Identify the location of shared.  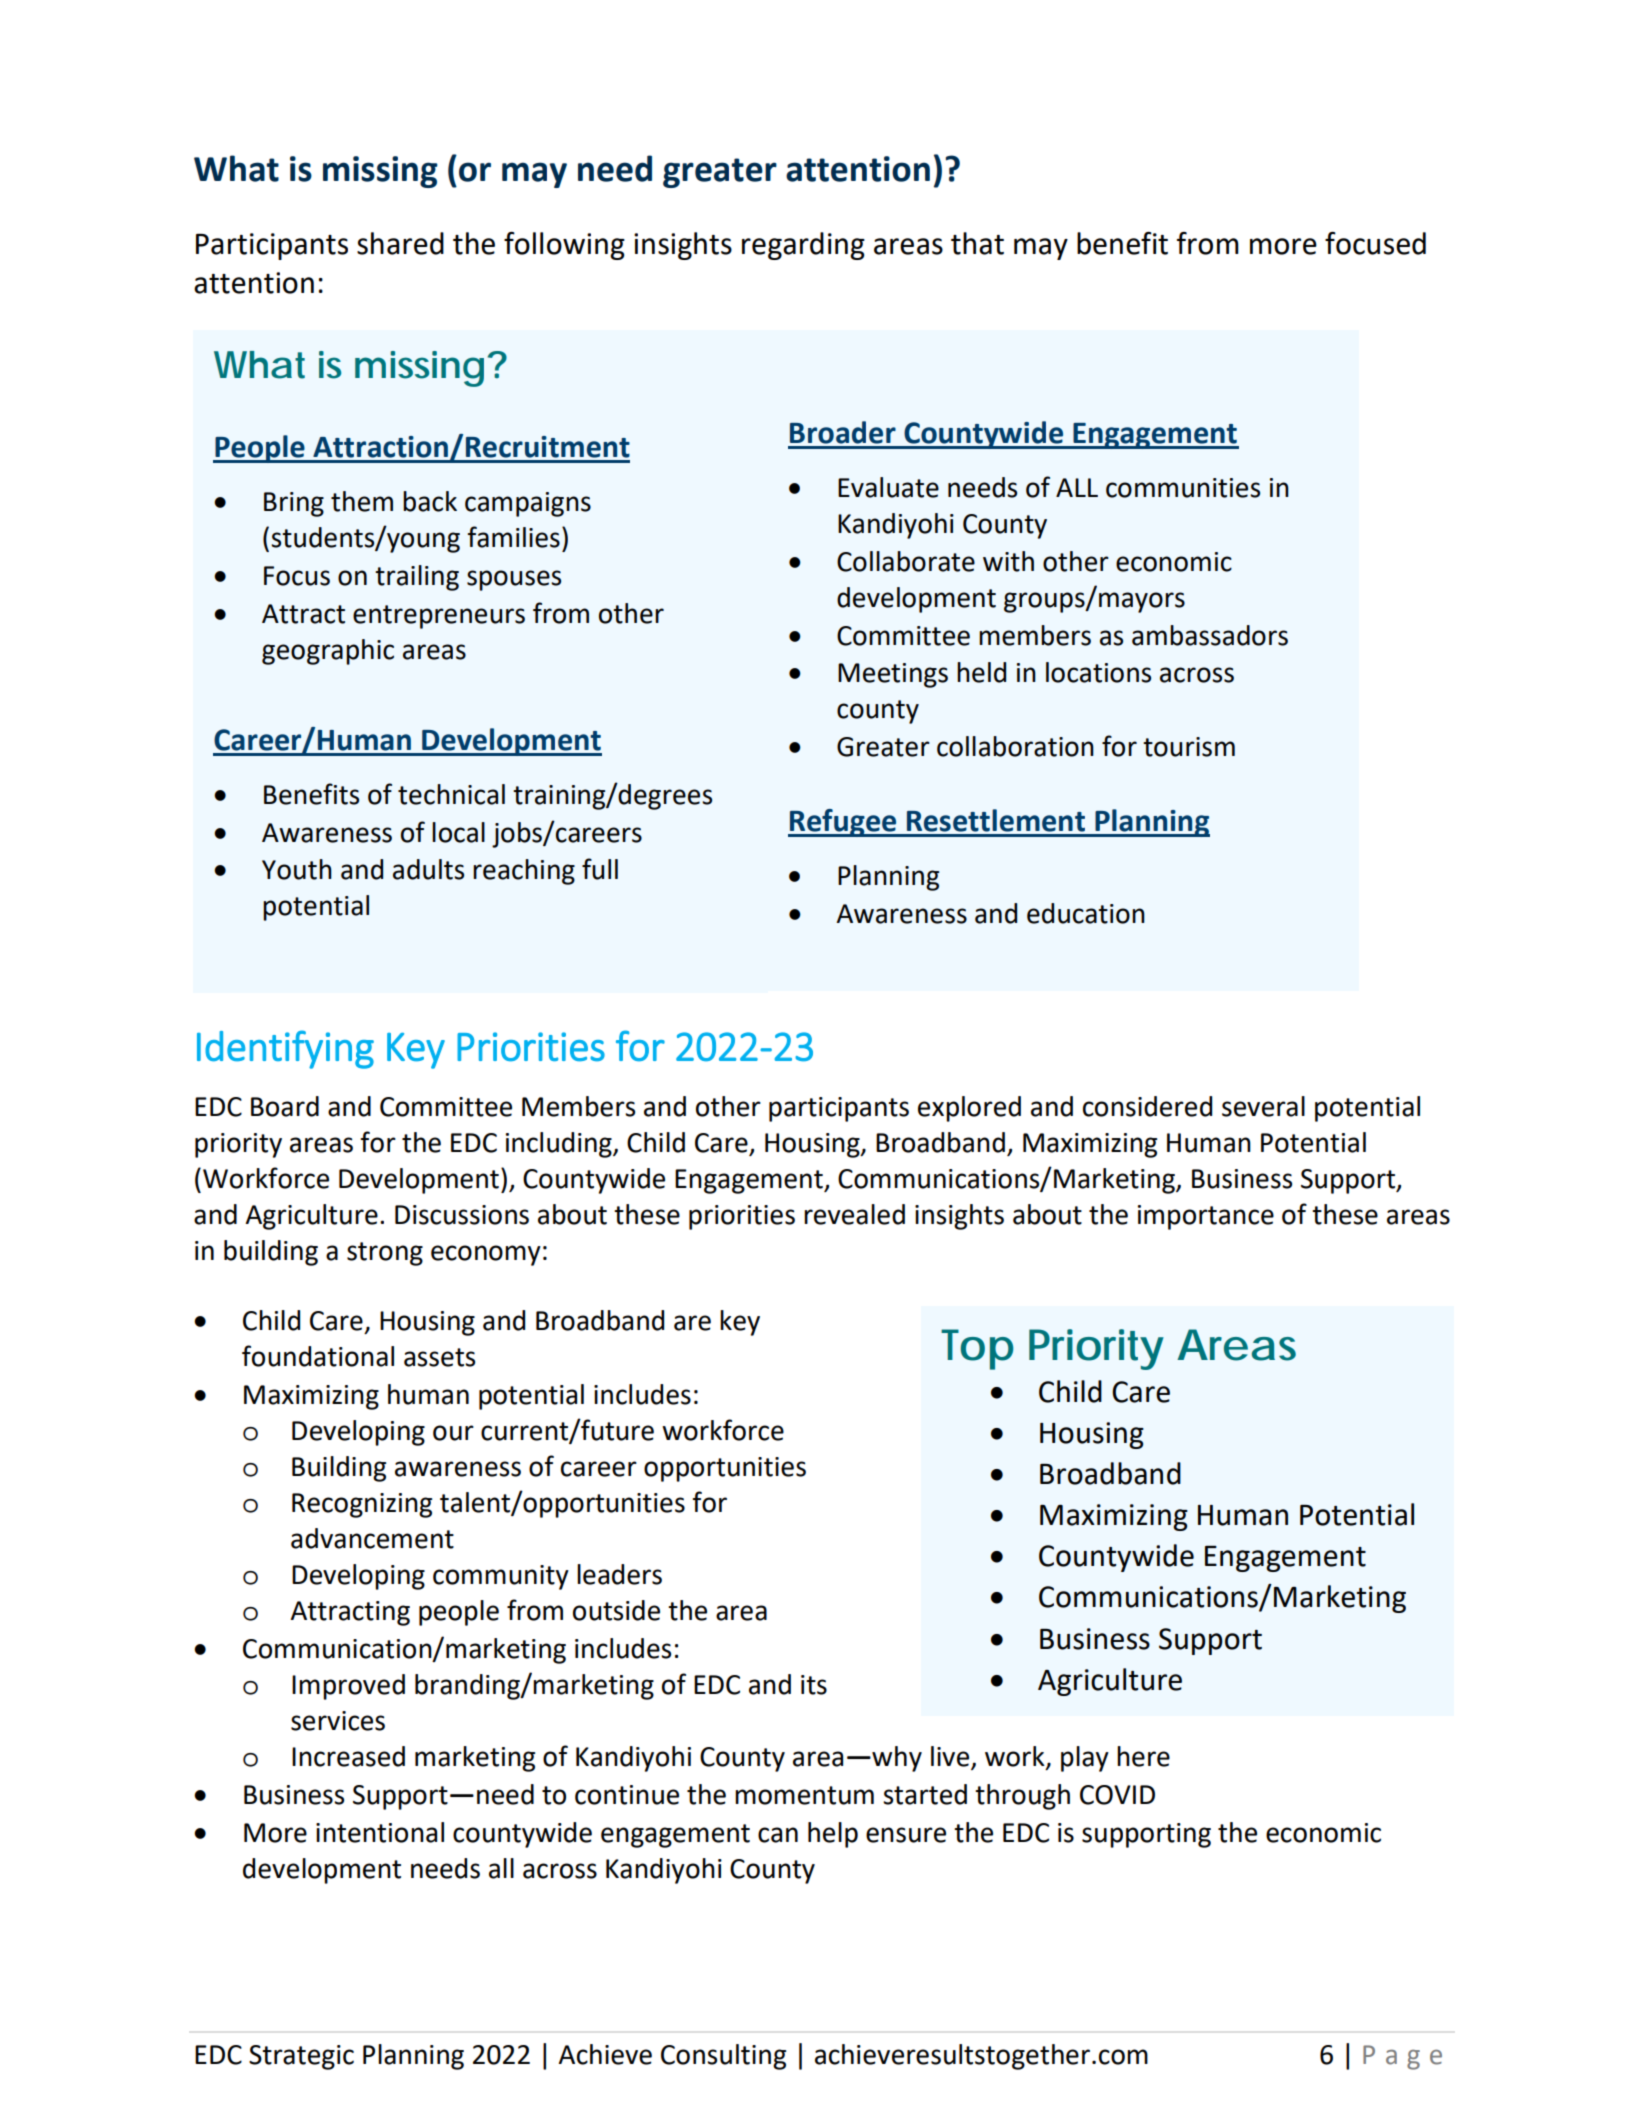
(400, 243).
